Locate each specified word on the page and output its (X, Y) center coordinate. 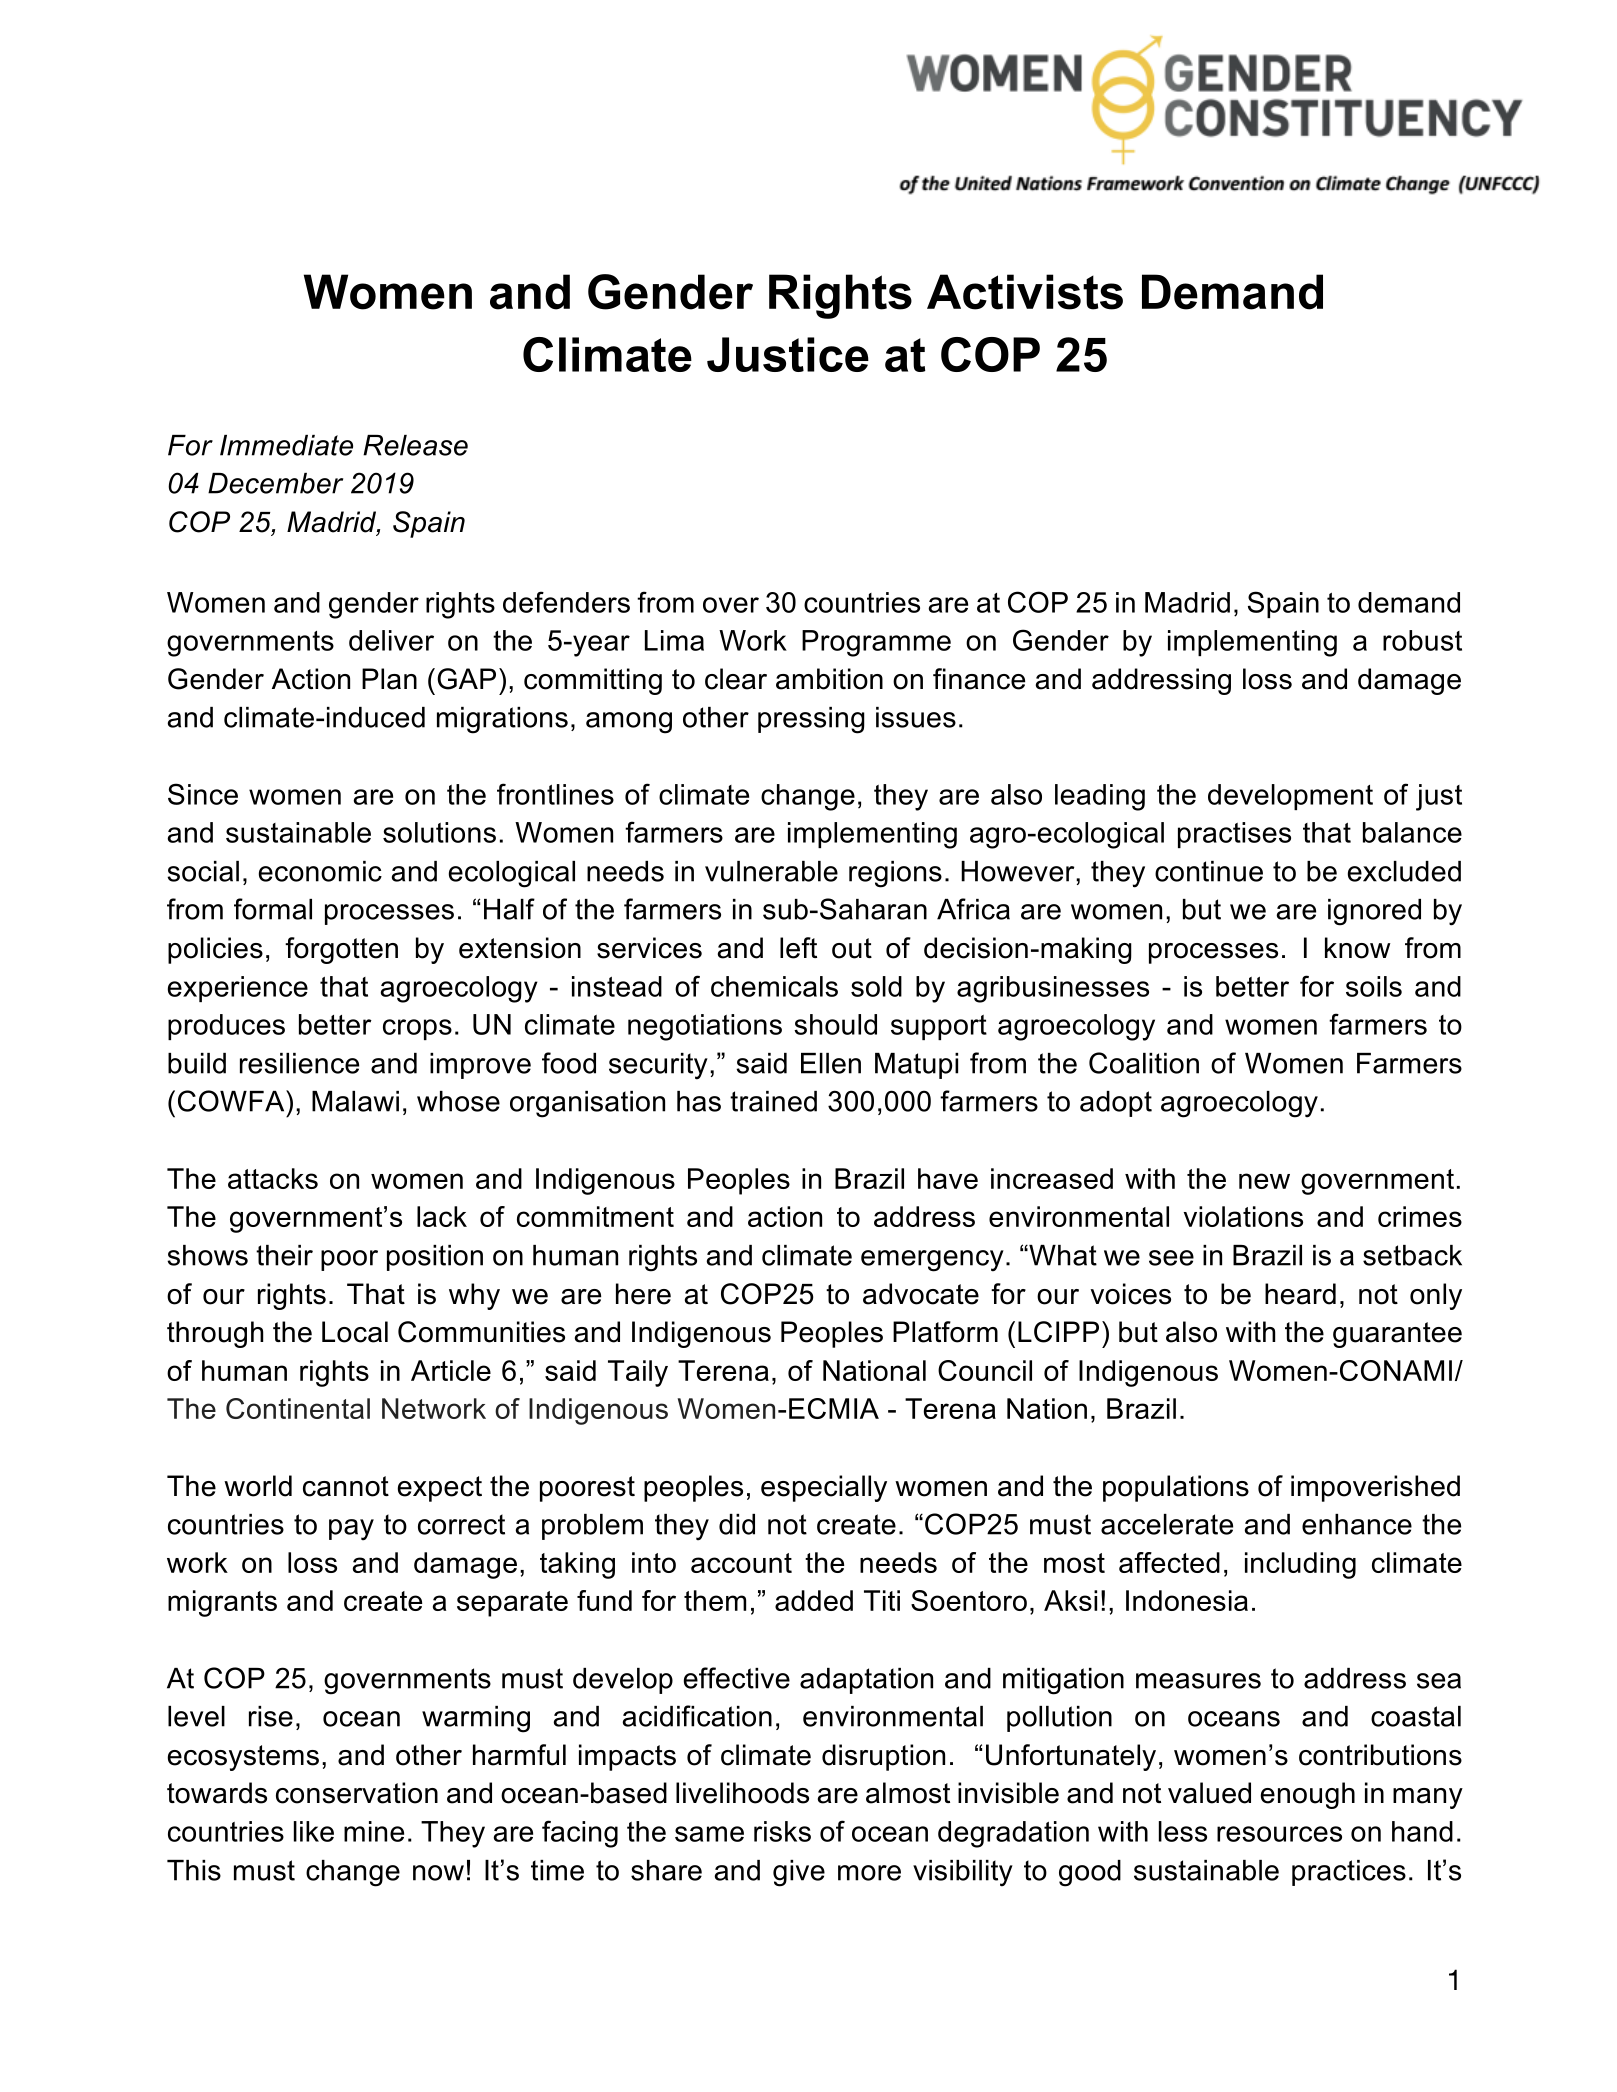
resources (1279, 1834)
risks (782, 1831)
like (314, 1831)
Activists (1025, 292)
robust (1422, 640)
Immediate (286, 445)
